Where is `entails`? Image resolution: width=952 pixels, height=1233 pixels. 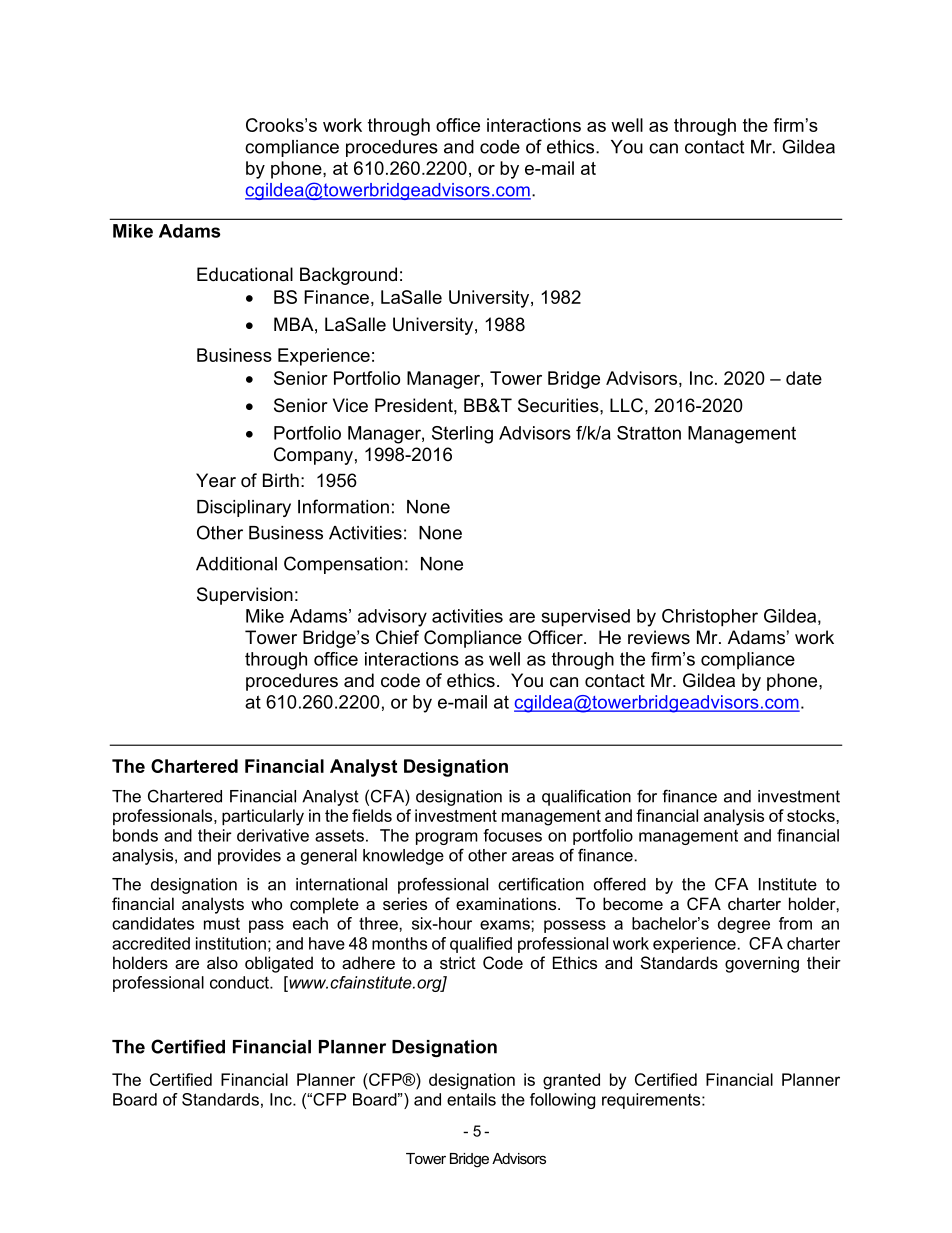 entails is located at coordinates (471, 1099).
